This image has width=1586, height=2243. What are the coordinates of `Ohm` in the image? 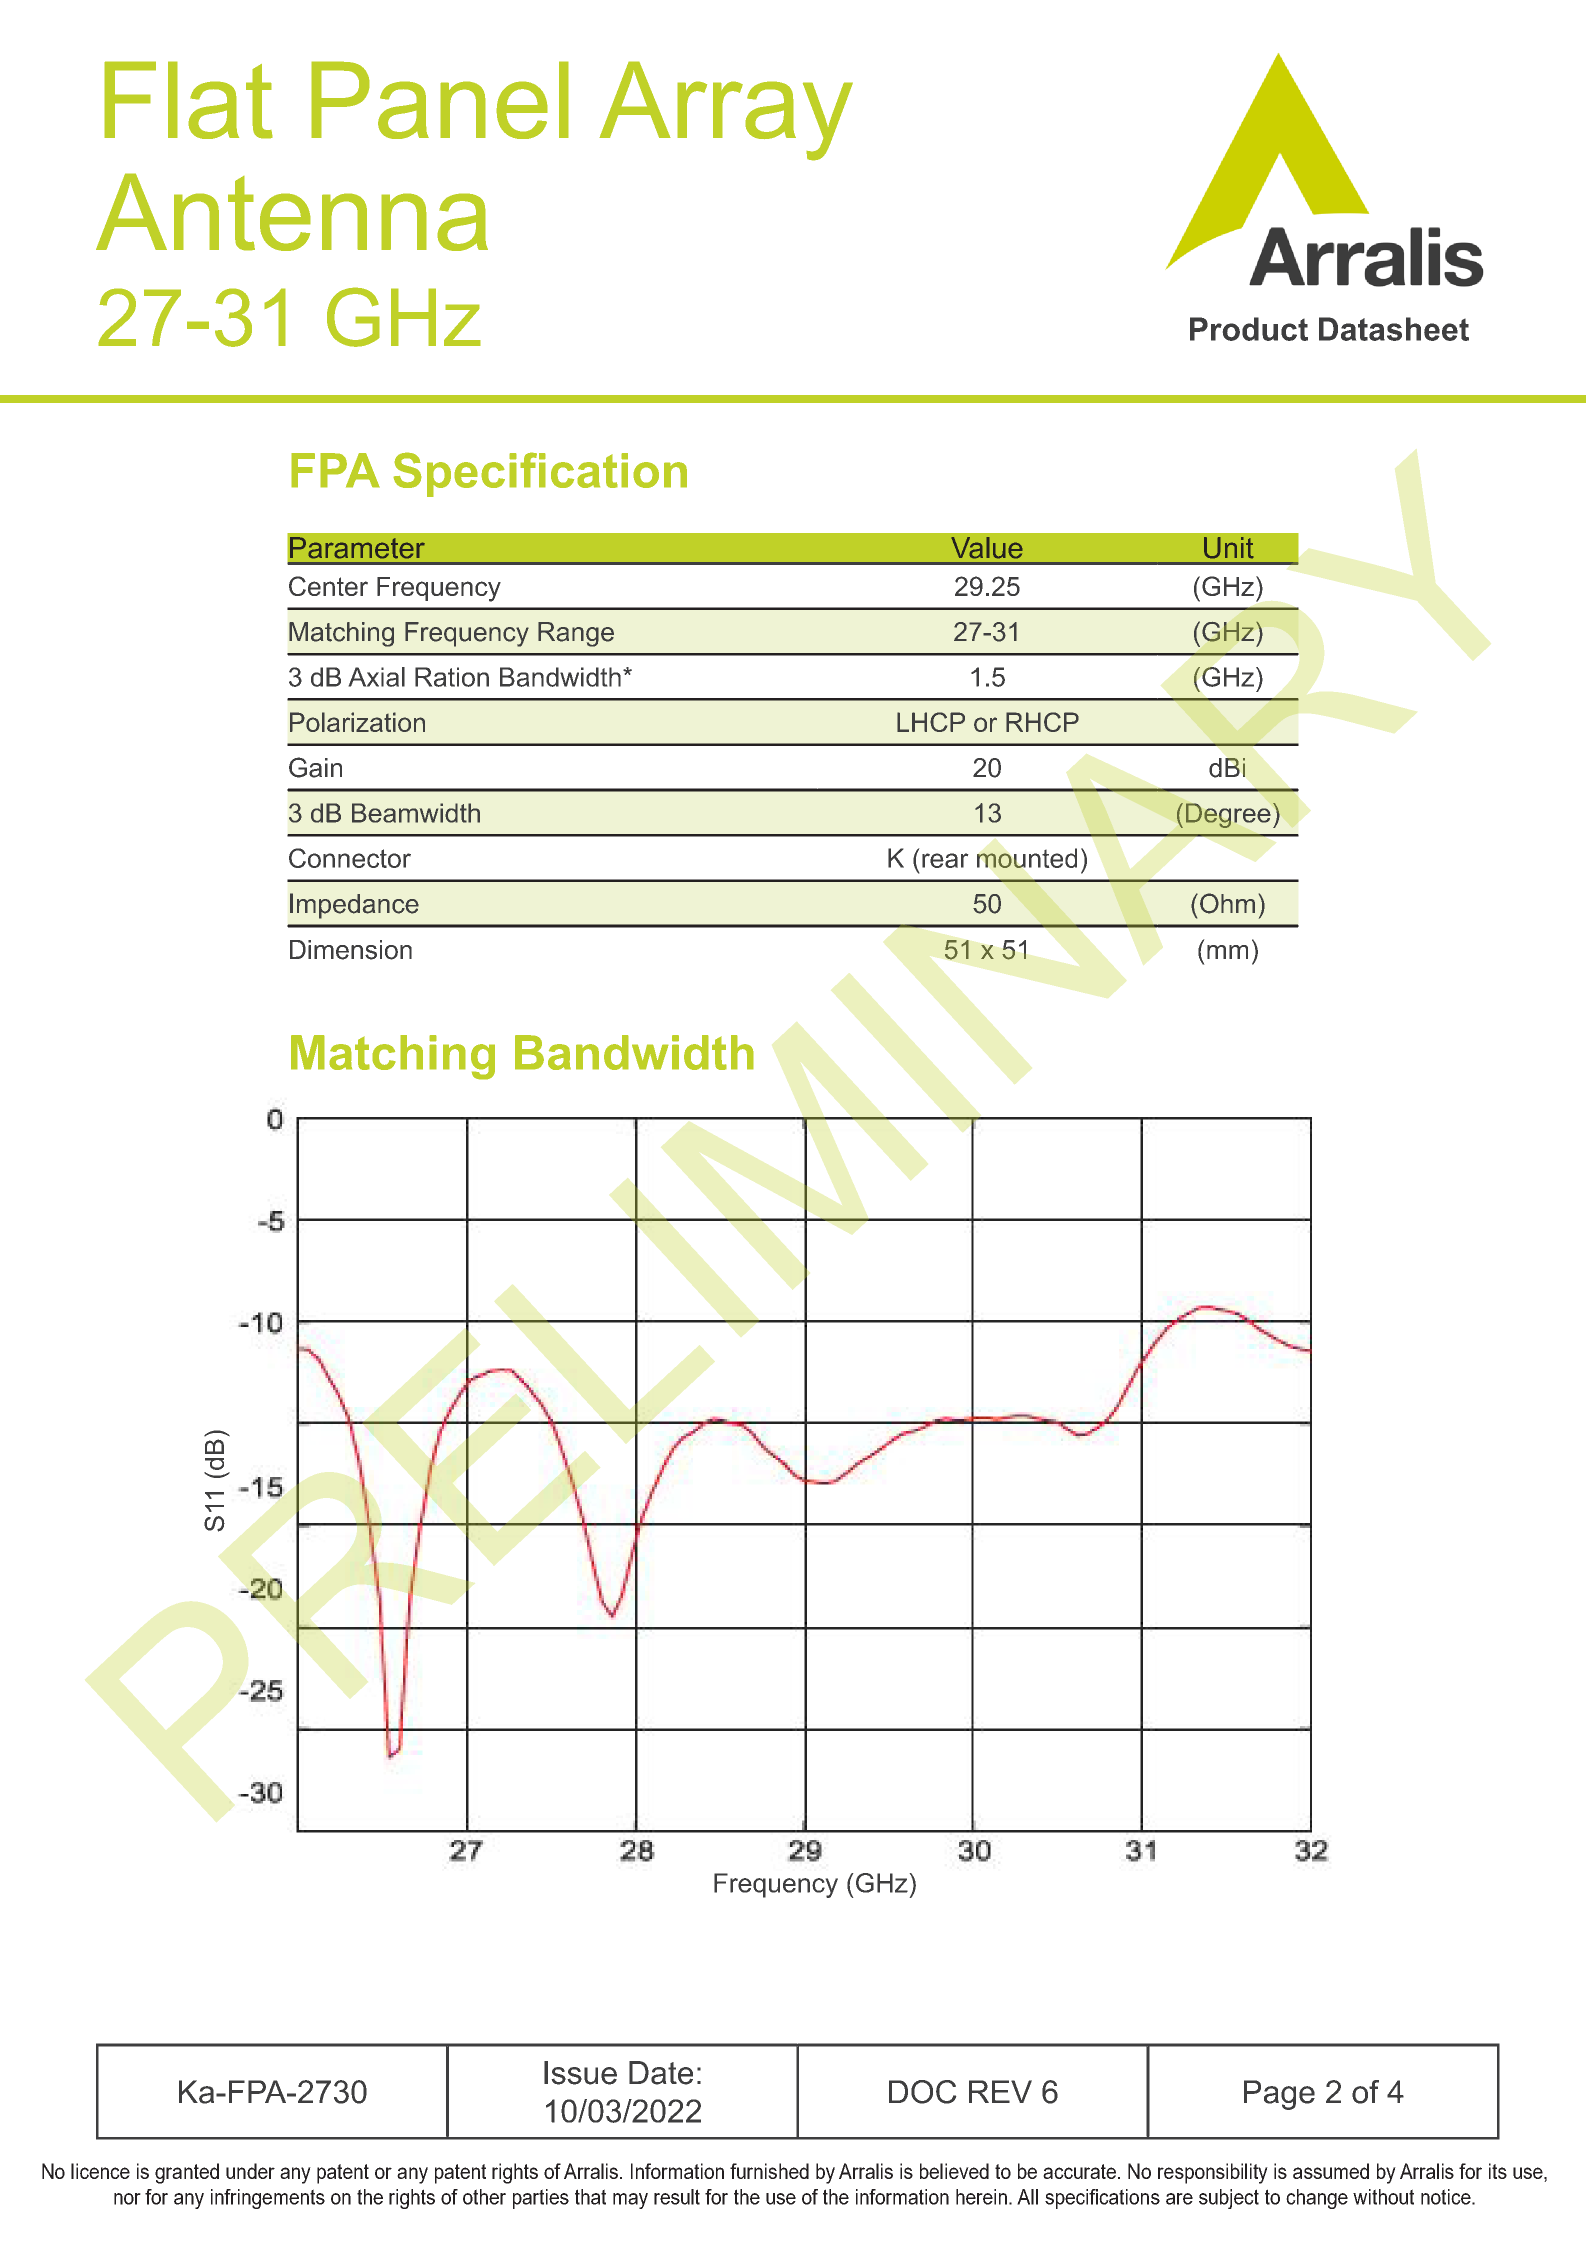 It's located at (1227, 903).
